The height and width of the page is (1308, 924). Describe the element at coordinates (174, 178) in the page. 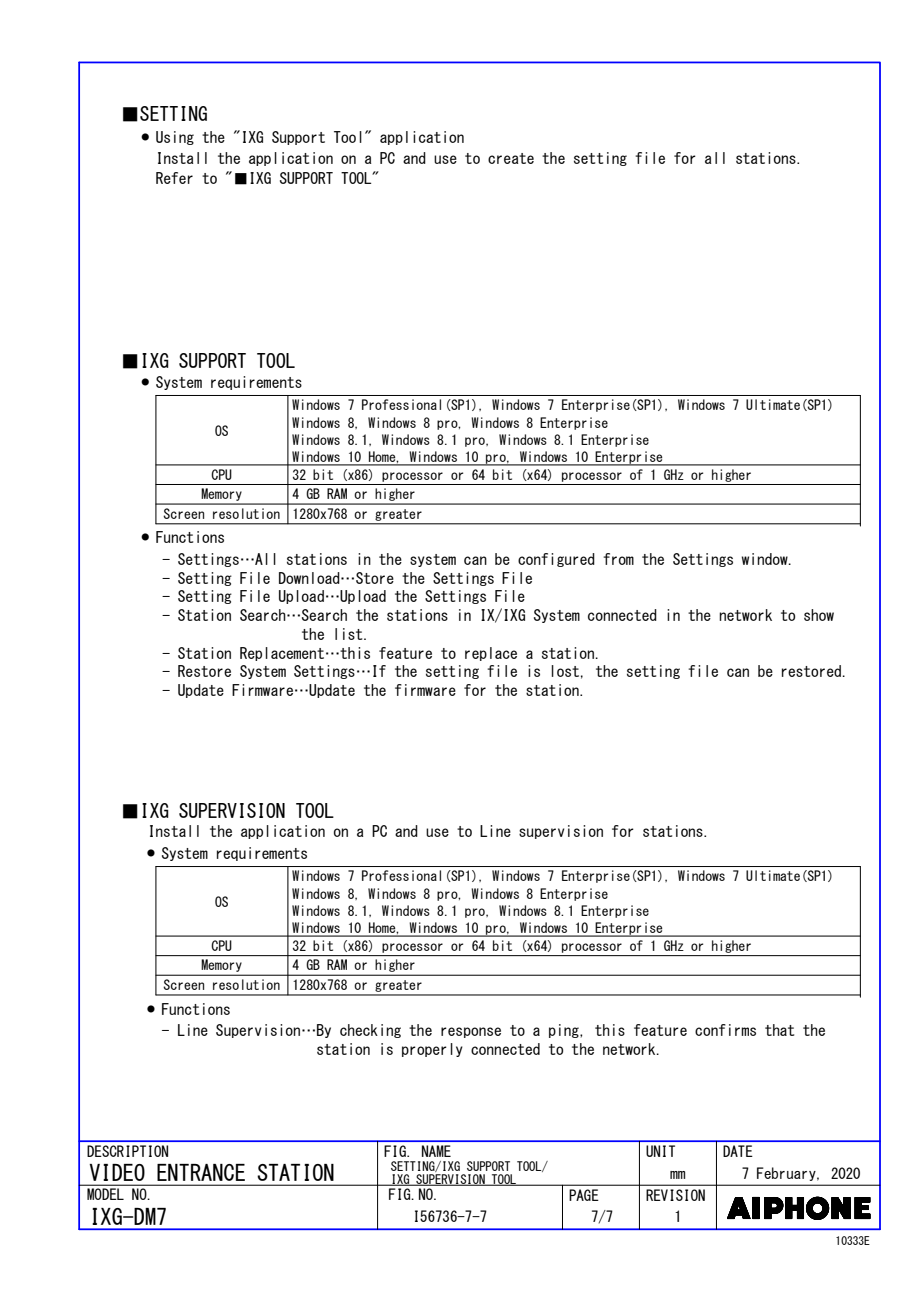

I see `Refer` at that location.
